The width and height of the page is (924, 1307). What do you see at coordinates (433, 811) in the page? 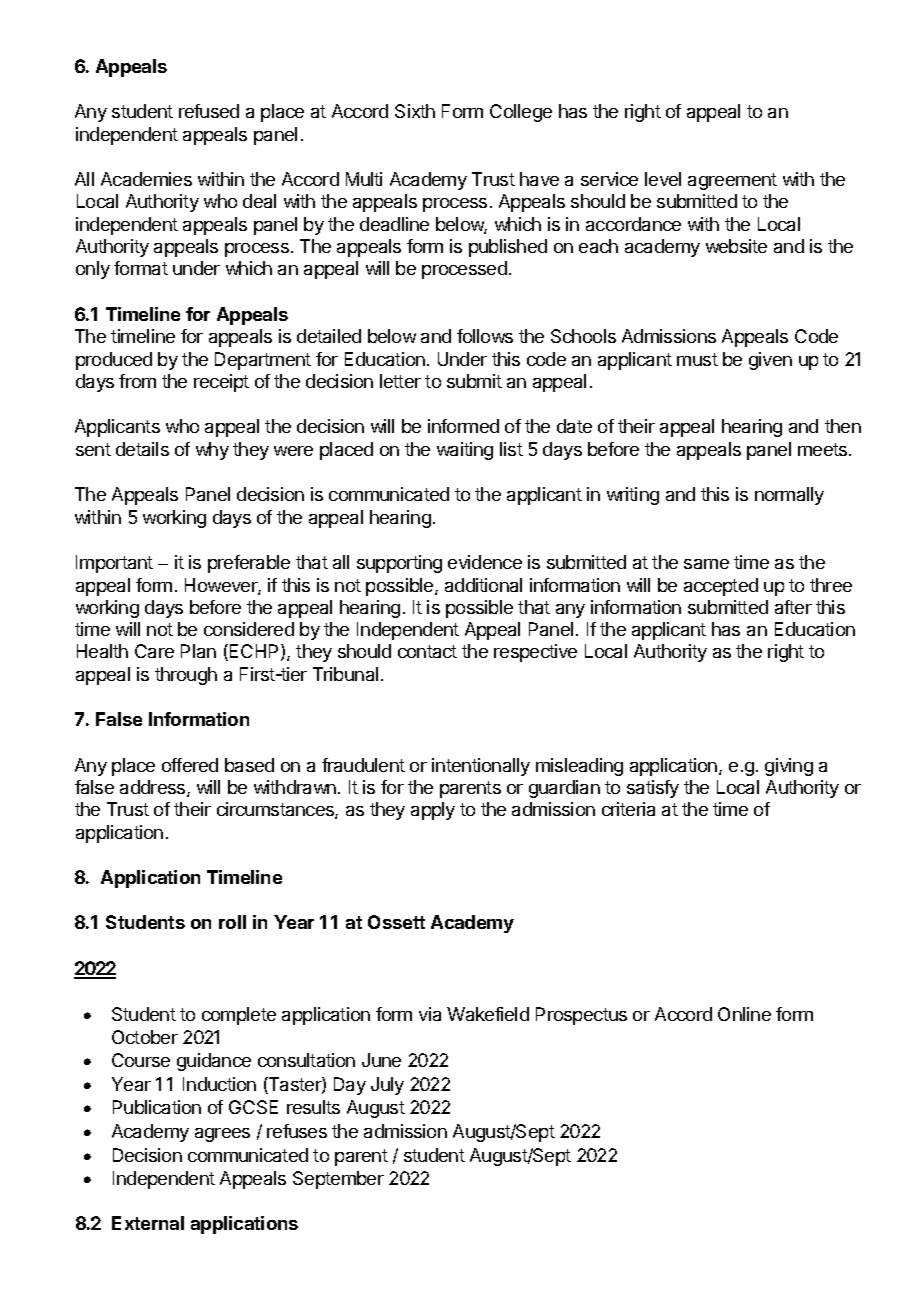
I see `apply` at bounding box center [433, 811].
